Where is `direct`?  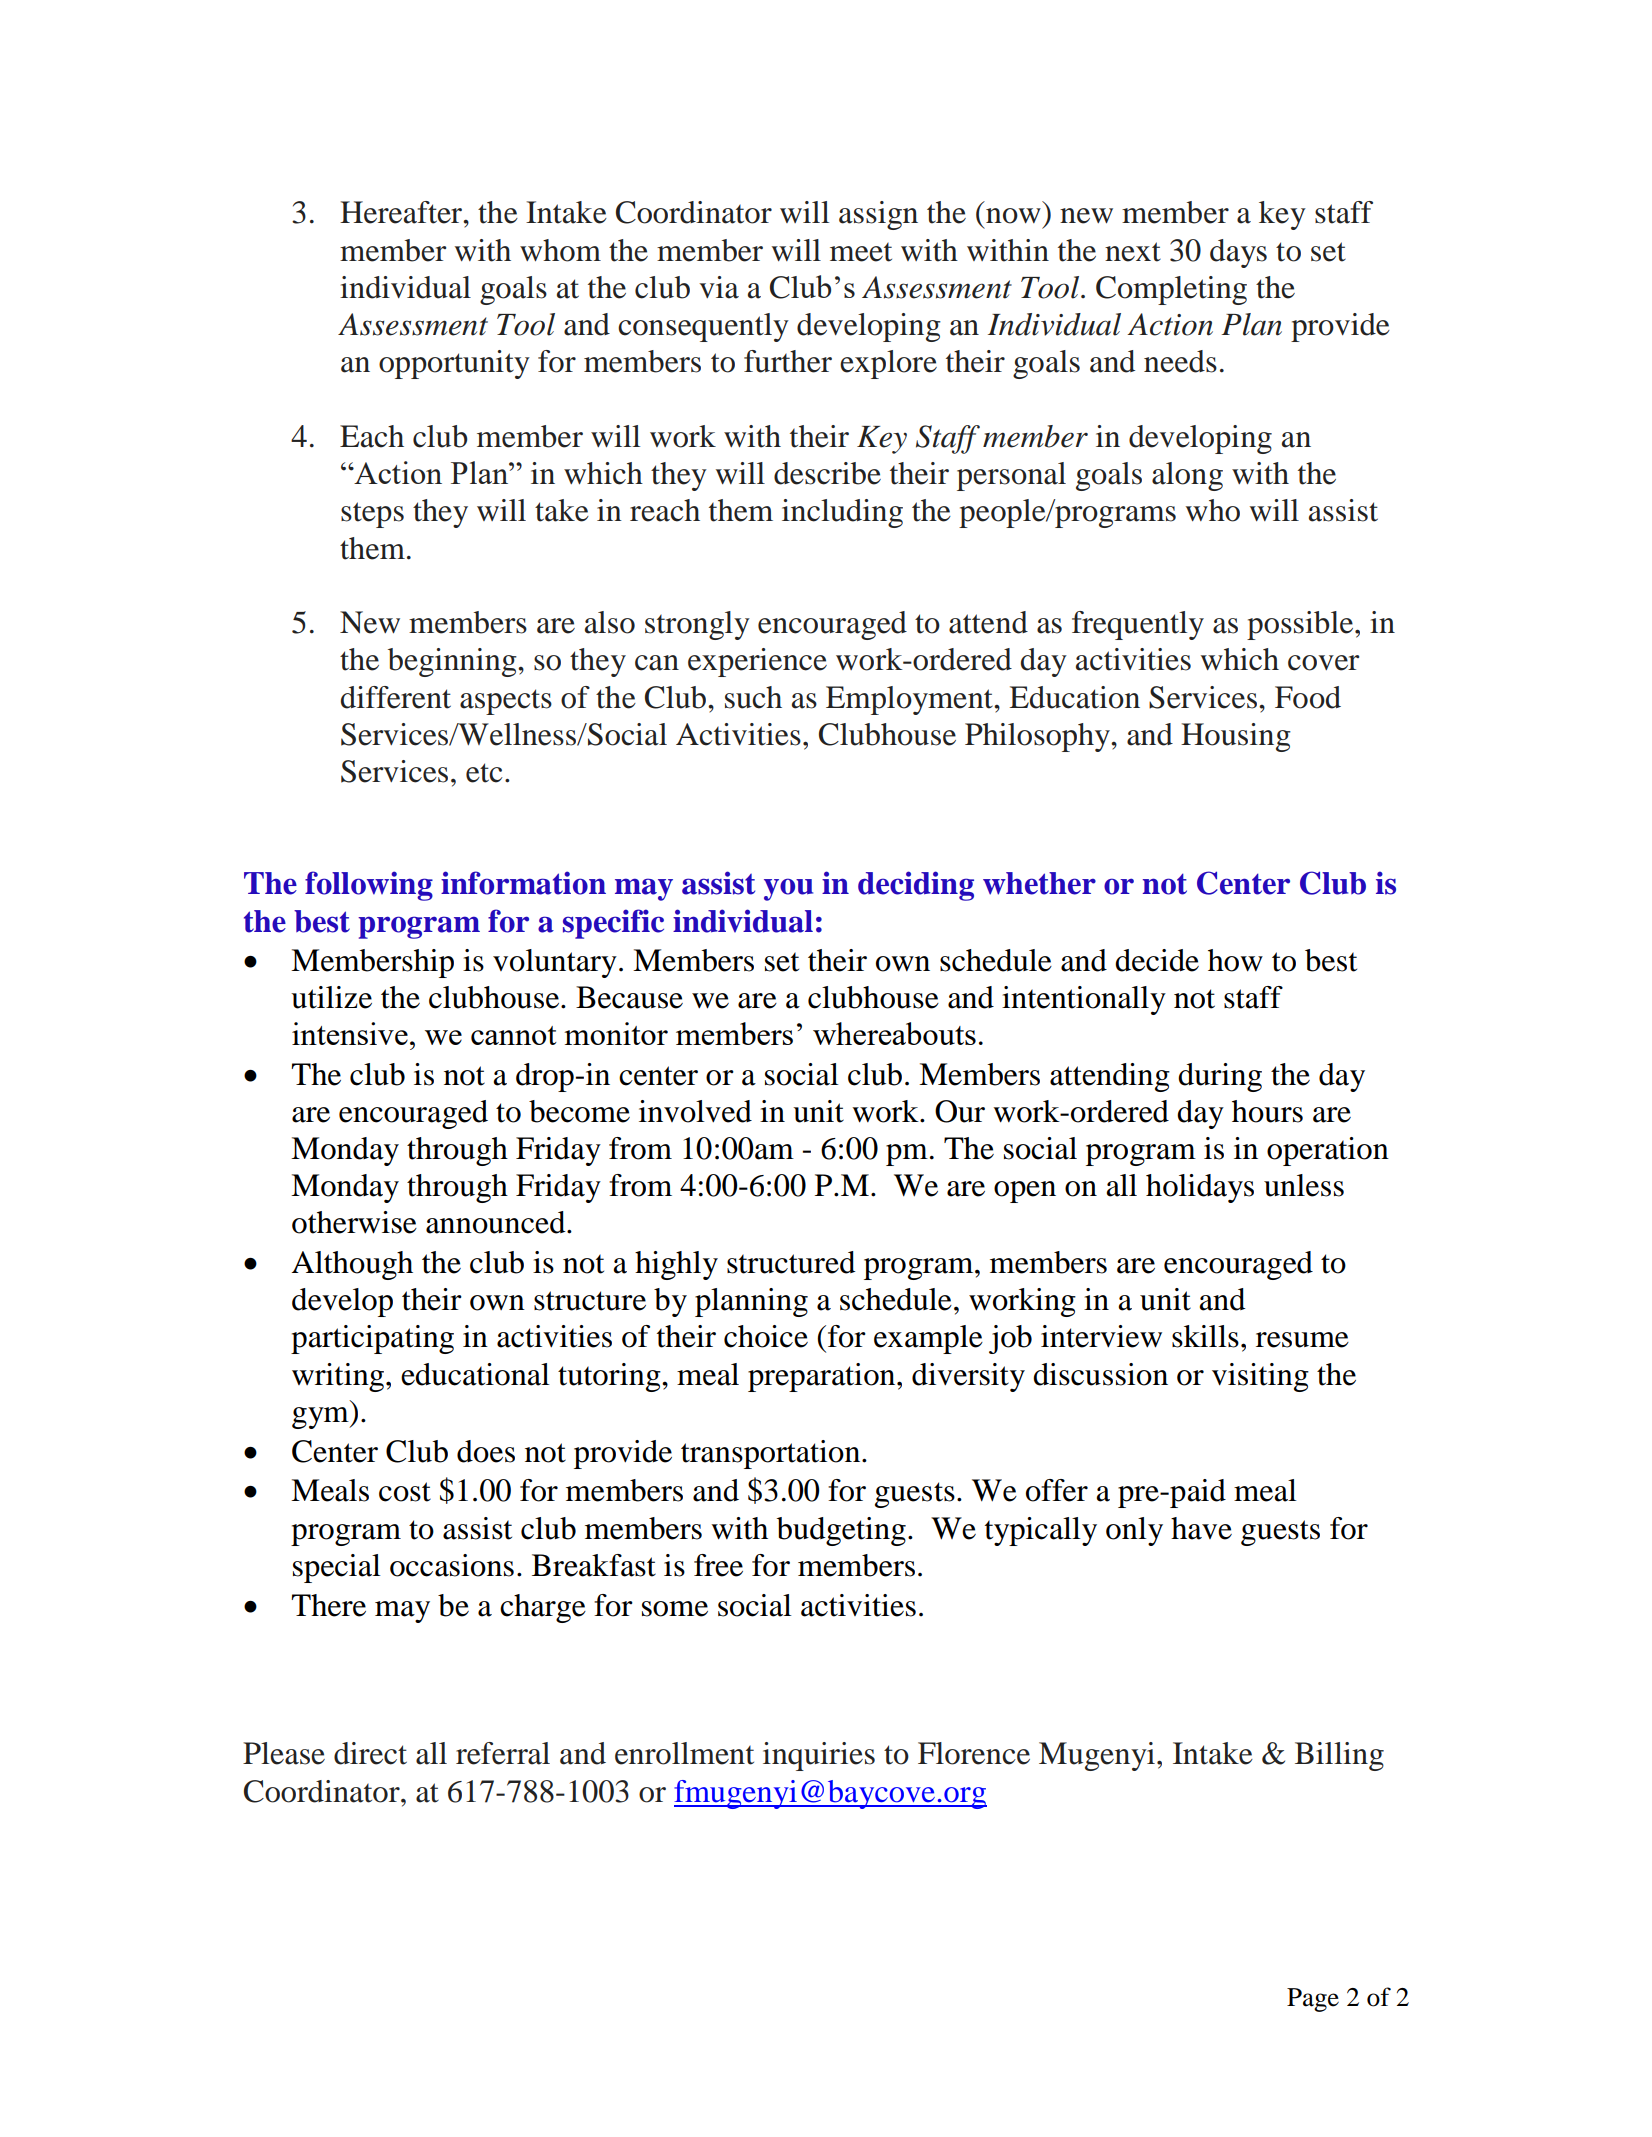 direct is located at coordinates (370, 1753).
